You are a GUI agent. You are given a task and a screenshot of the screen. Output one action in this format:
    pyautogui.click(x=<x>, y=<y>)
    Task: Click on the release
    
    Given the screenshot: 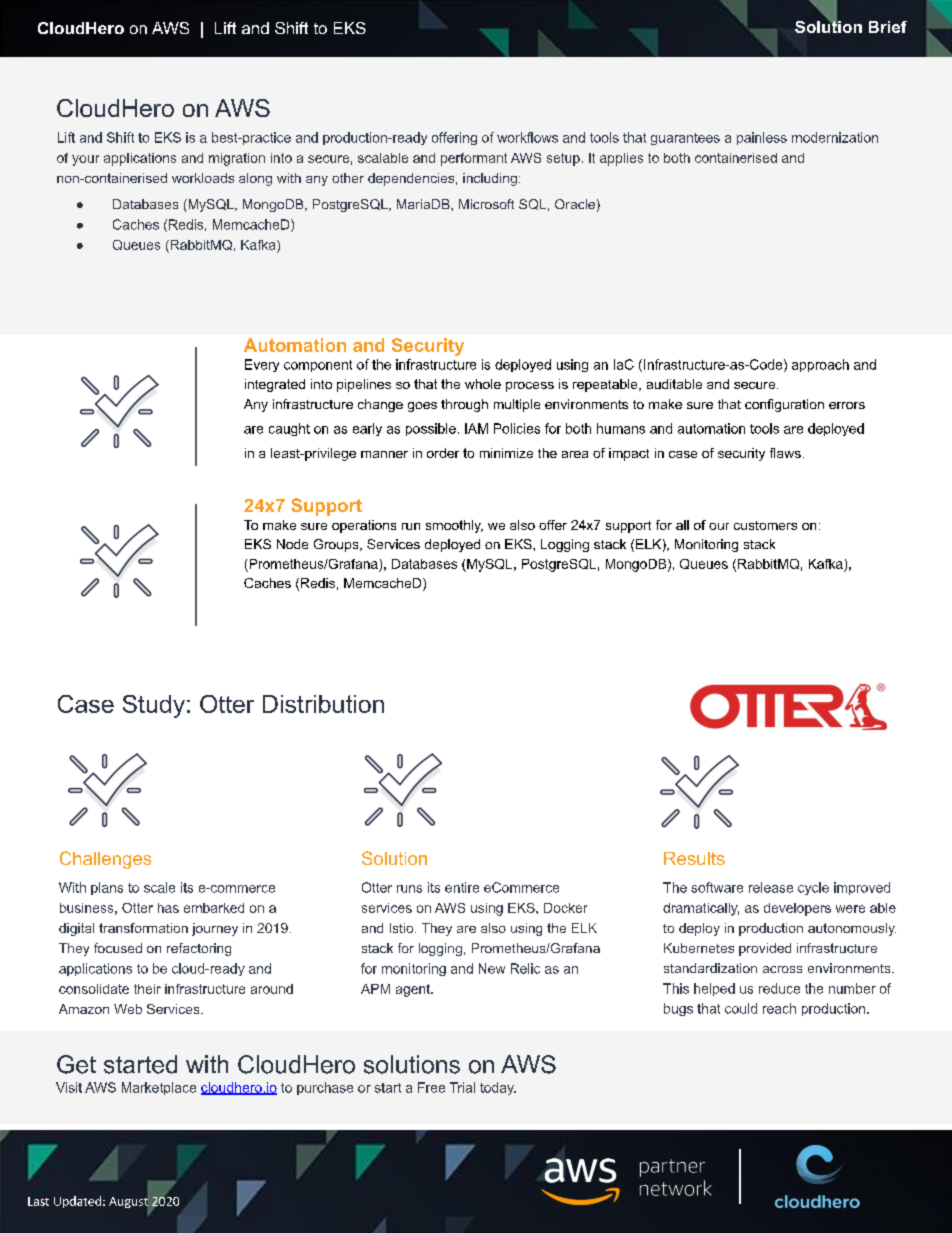 What is the action you would take?
    pyautogui.click(x=771, y=887)
